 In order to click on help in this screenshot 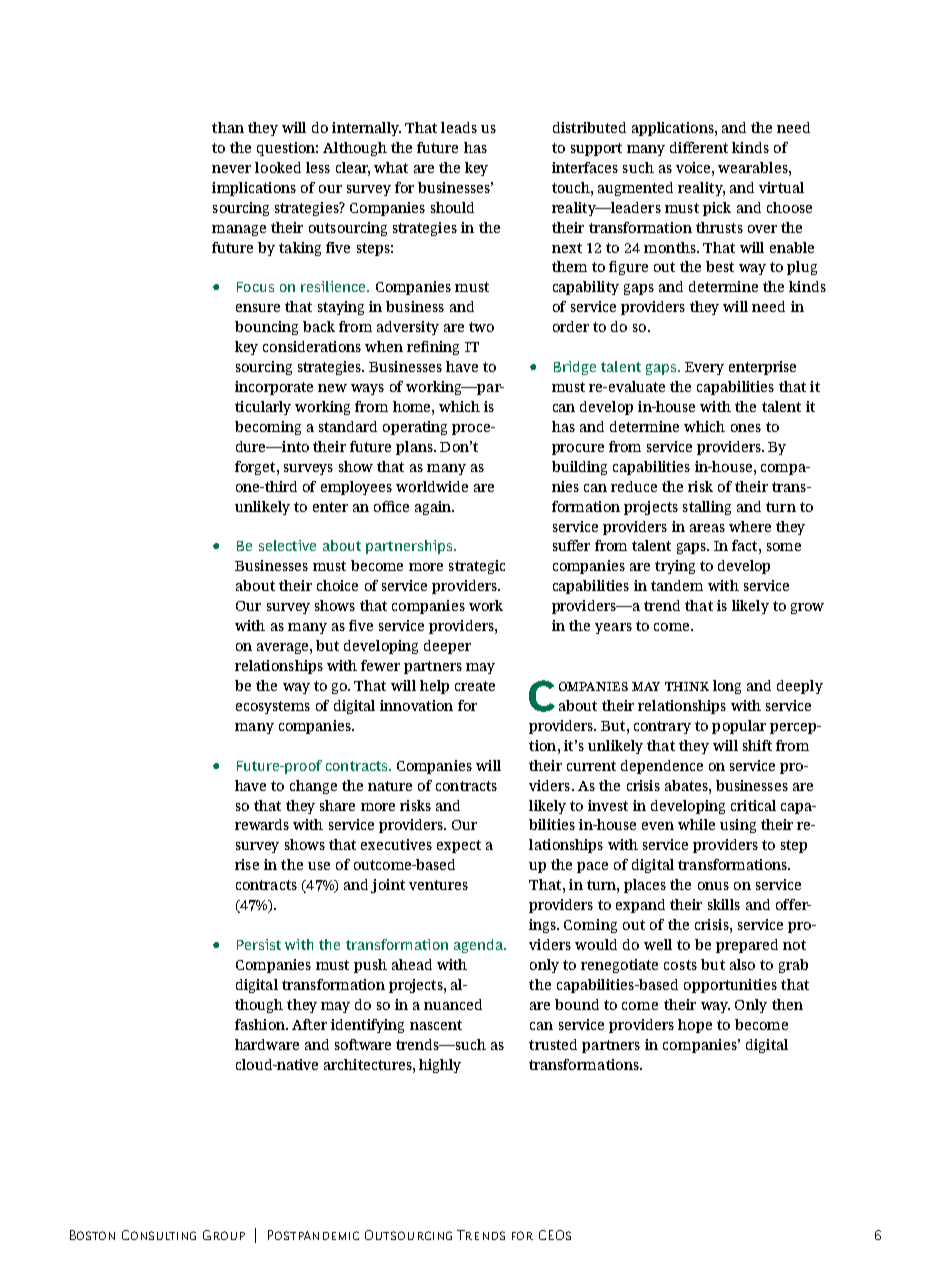, I will do `click(434, 687)`.
